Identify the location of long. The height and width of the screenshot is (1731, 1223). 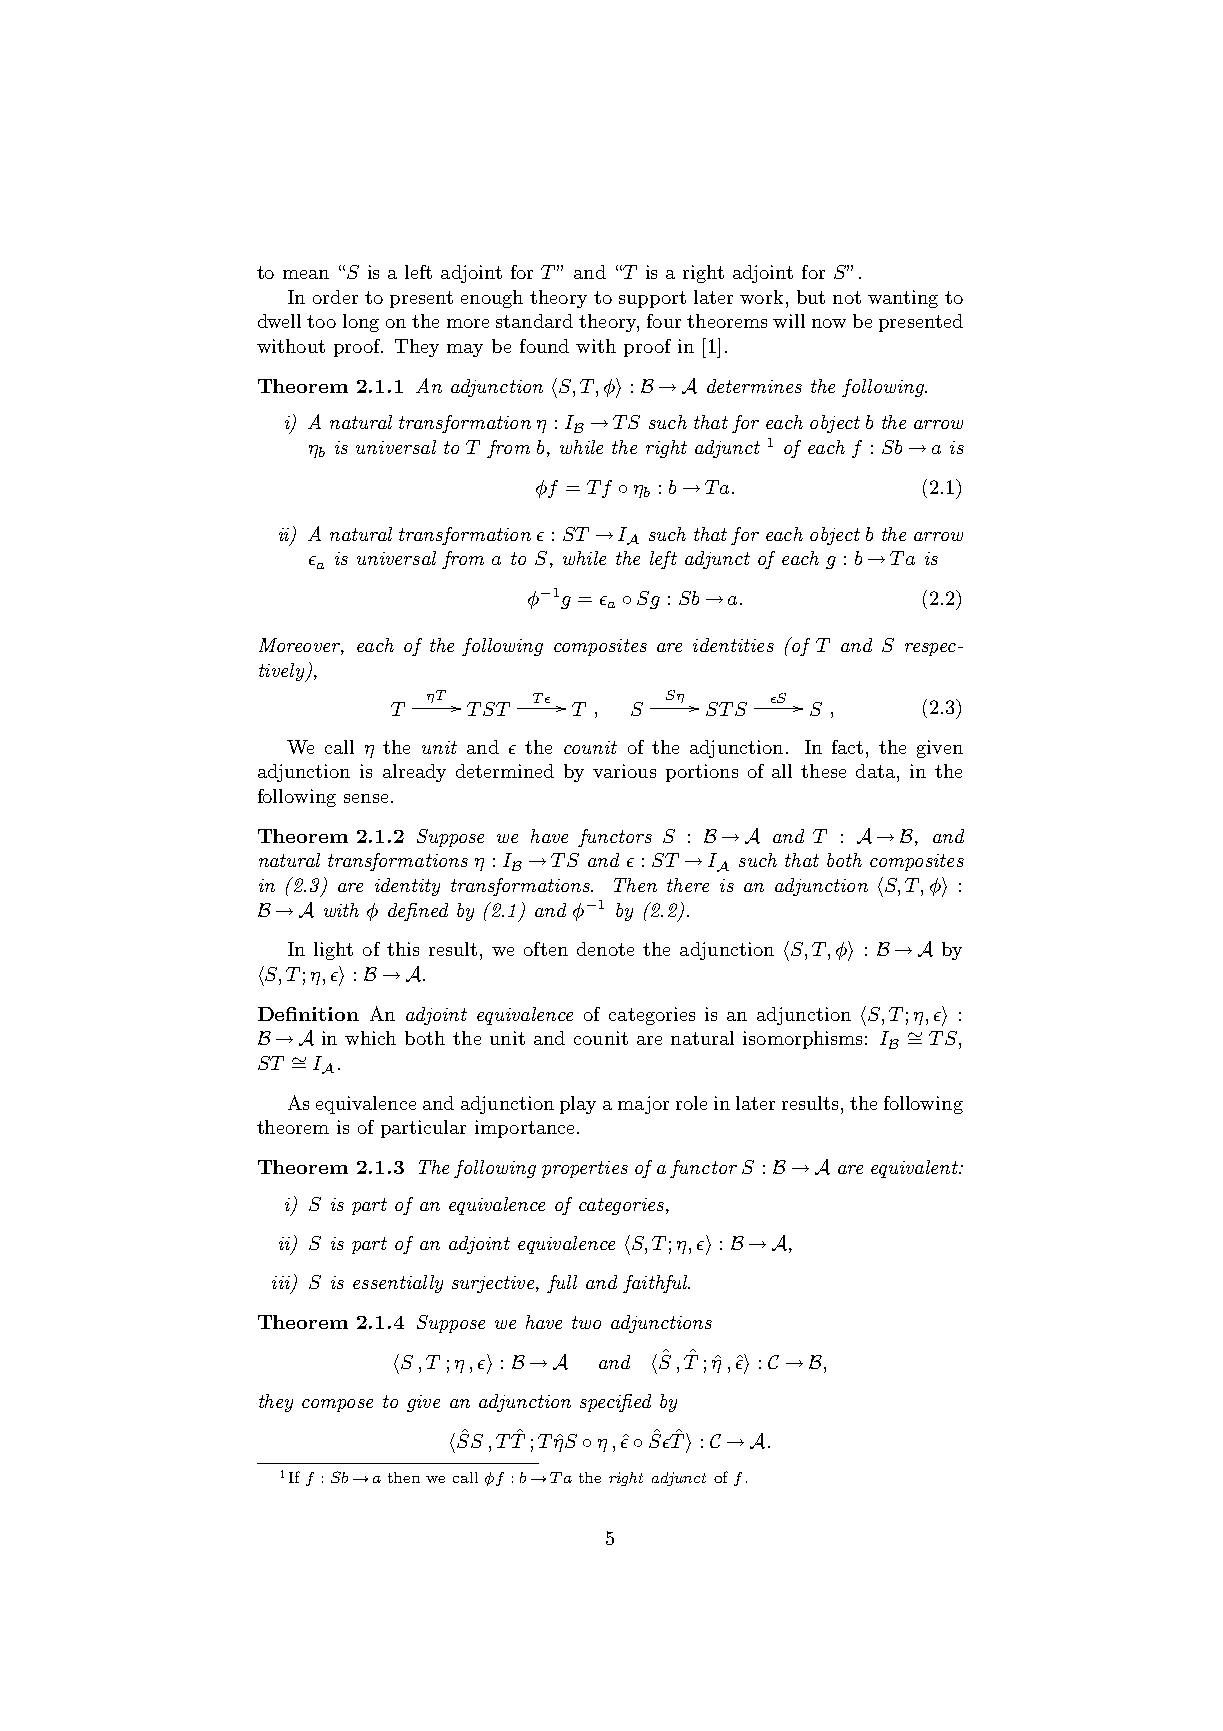
(361, 323).
